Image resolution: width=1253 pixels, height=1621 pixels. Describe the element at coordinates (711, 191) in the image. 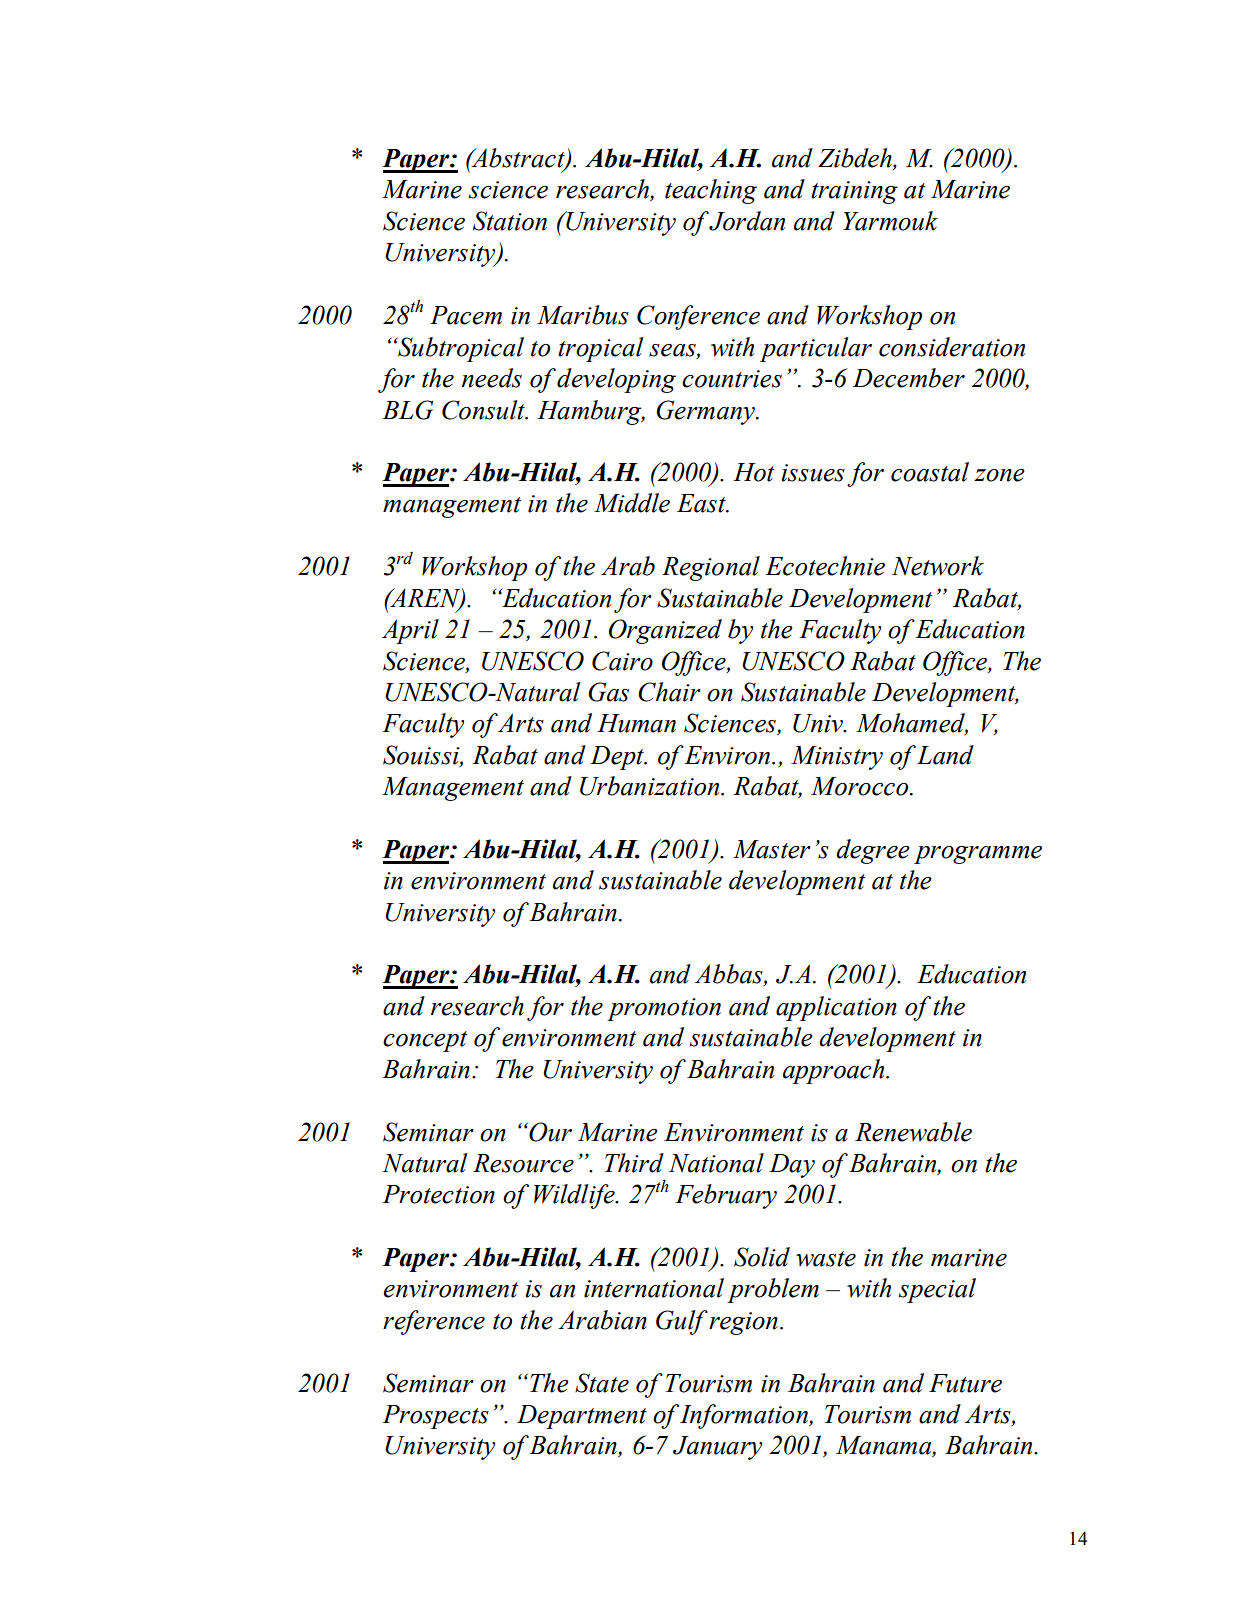

I see `teaching` at that location.
